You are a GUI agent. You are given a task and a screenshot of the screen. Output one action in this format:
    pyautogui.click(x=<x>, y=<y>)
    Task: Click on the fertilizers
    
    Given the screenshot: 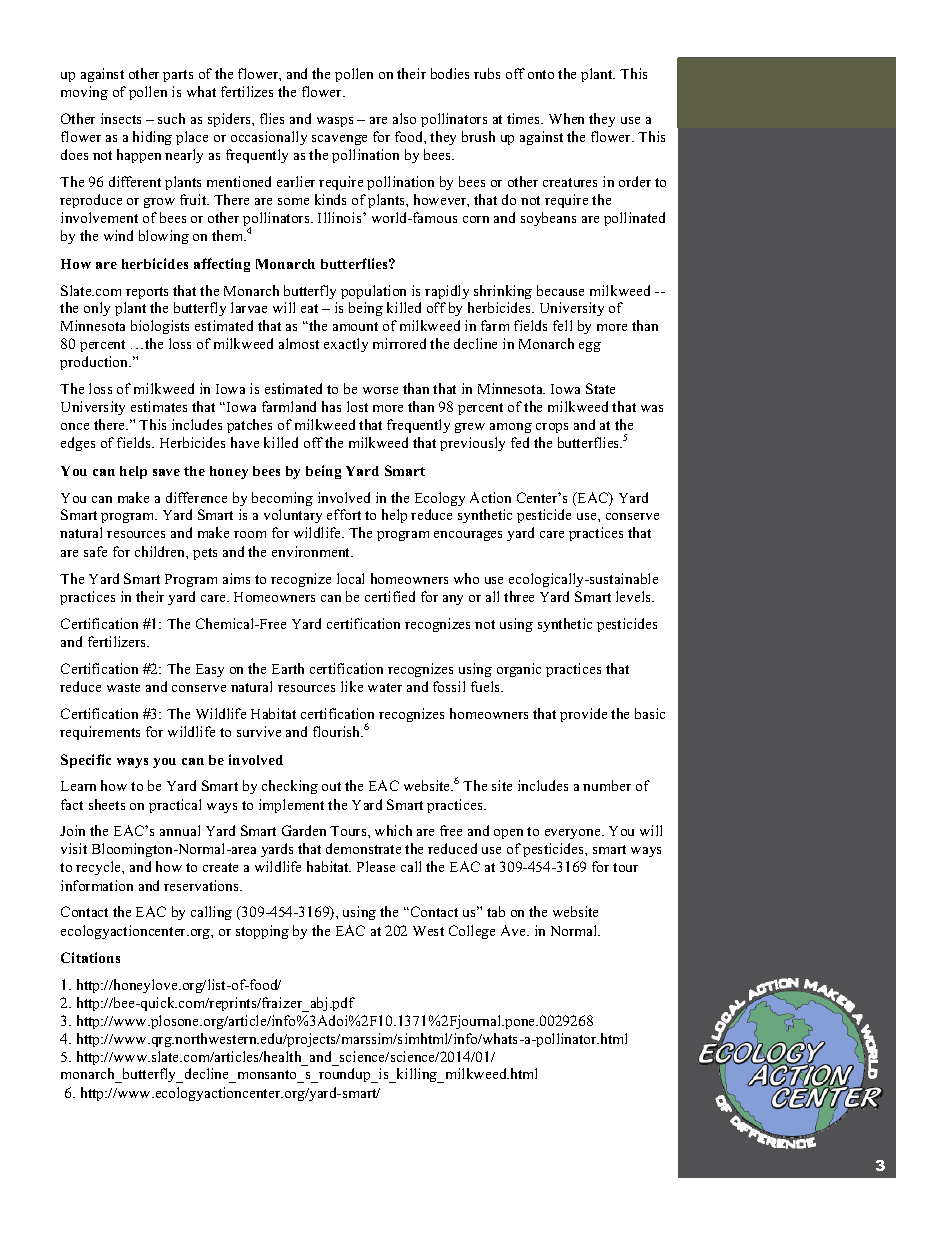 What is the action you would take?
    pyautogui.click(x=118, y=641)
